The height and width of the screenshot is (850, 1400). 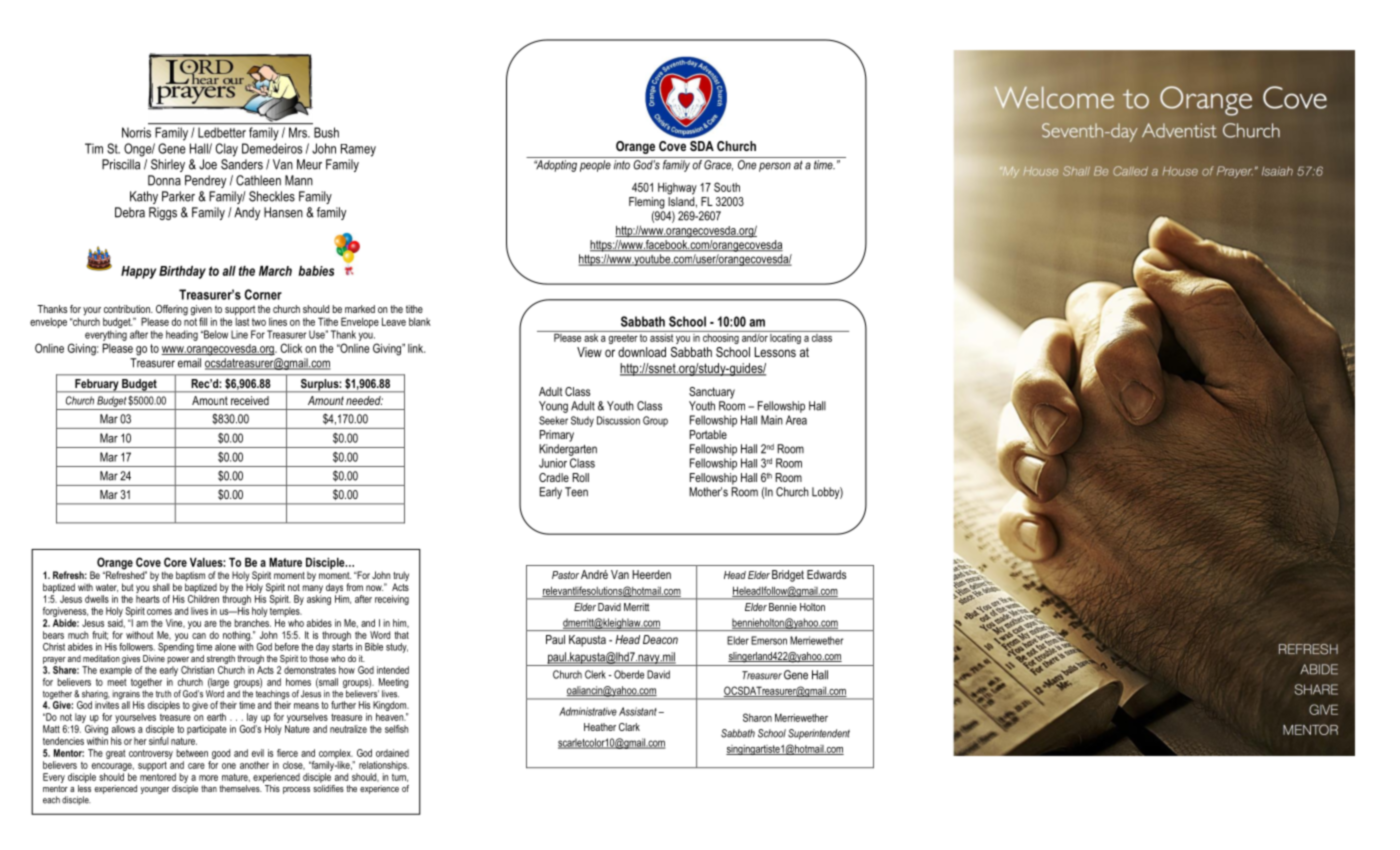 I want to click on Priscilla, so click(x=121, y=164).
